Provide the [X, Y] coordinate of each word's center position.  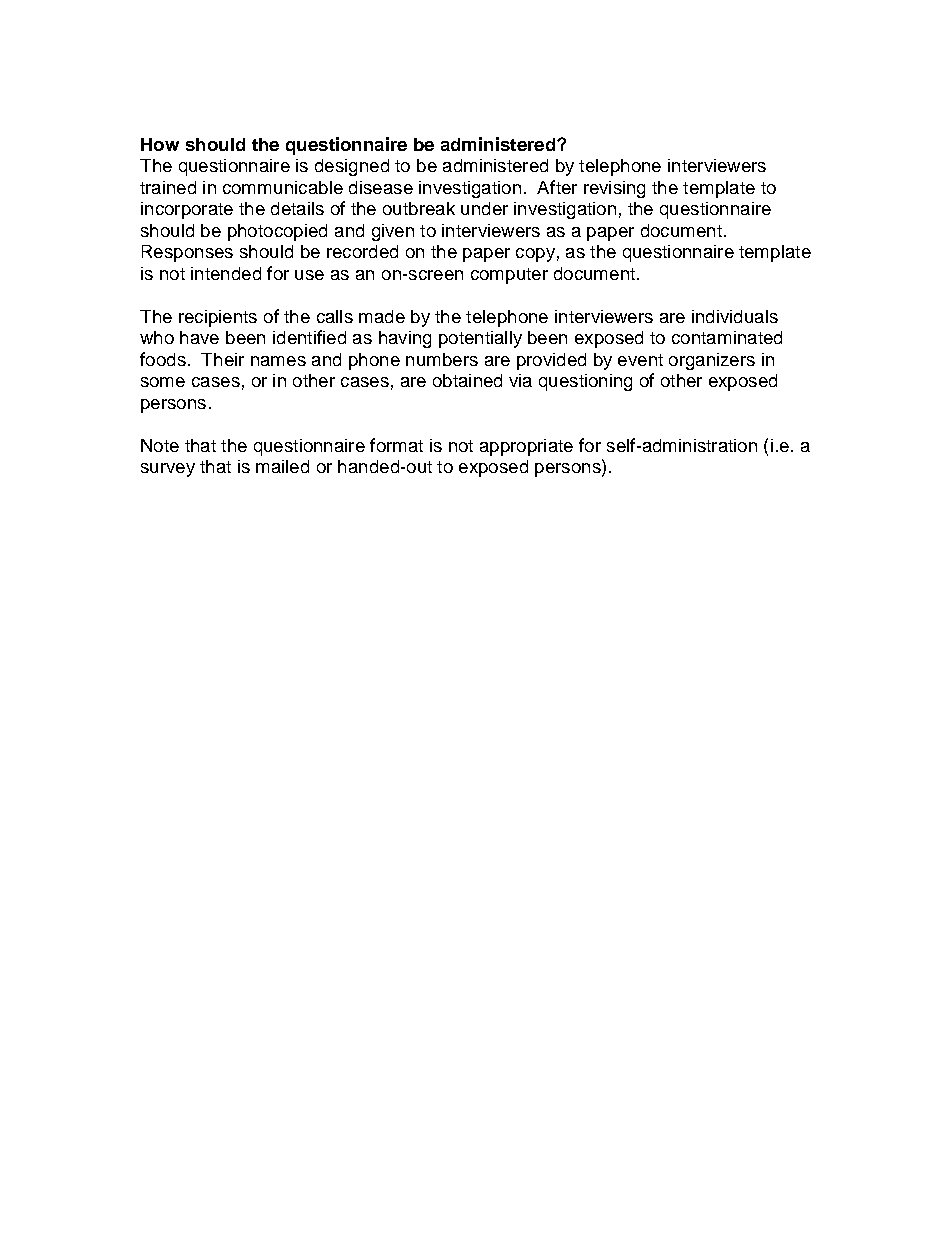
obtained [467, 380]
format [396, 445]
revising [614, 189]
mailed [282, 466]
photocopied [277, 232]
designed [352, 167]
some [163, 382]
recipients [218, 318]
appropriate [526, 447]
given [393, 232]
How [160, 144]
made [382, 316]
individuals [735, 316]
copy [535, 255]
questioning [585, 382]
